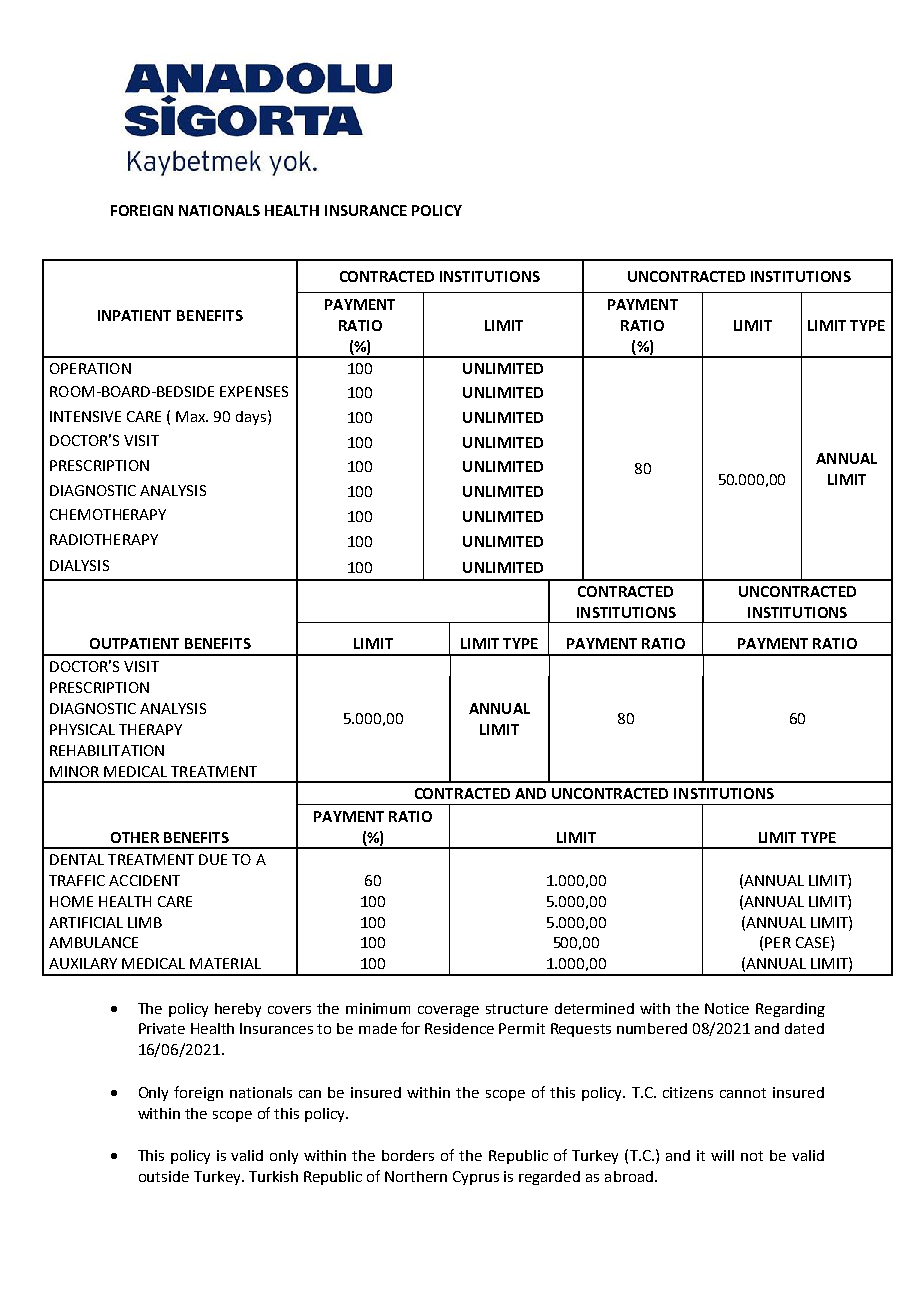  Describe the element at coordinates (727, 1008) in the screenshot. I see `Notice` at that location.
